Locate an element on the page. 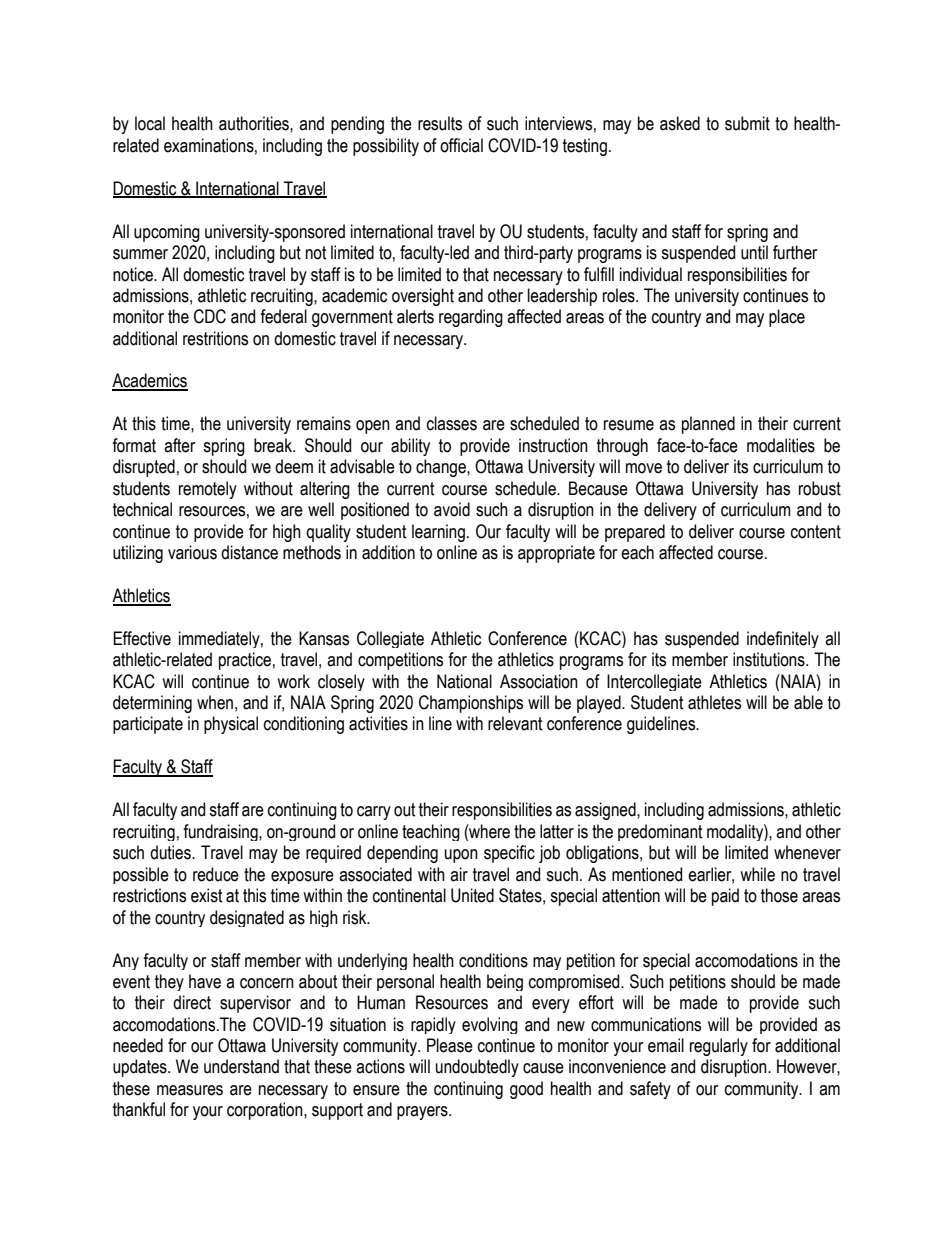 Image resolution: width=952 pixels, height=1233 pixels. official is located at coordinates (461, 145).
